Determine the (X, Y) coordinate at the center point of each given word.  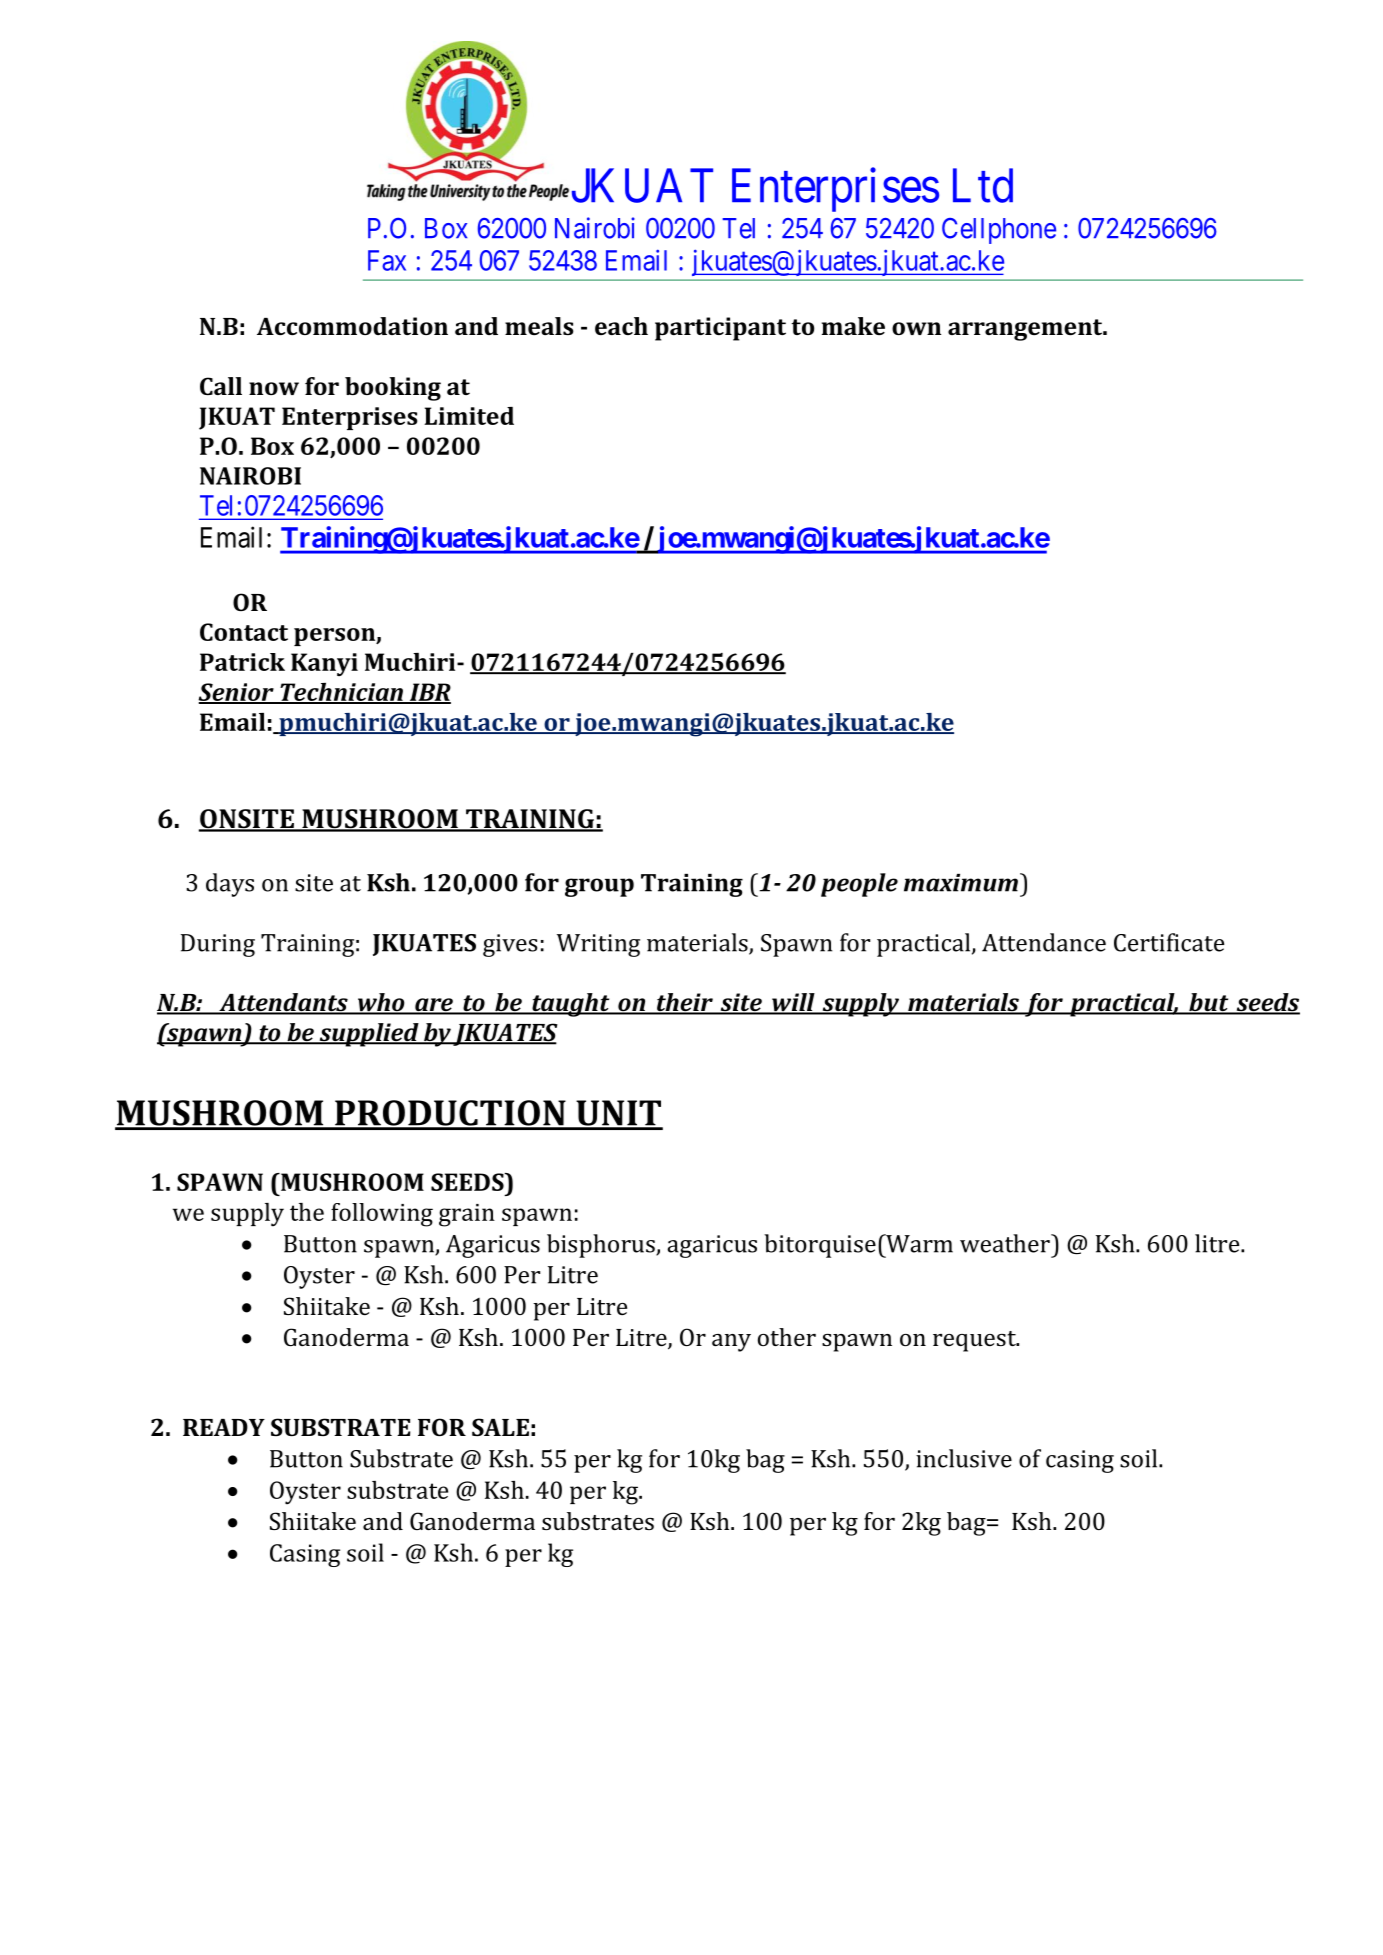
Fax (387, 260)
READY (224, 1427)
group (599, 887)
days (230, 885)
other (787, 1337)
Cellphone (999, 231)
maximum (961, 883)
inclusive (964, 1458)
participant (720, 329)
